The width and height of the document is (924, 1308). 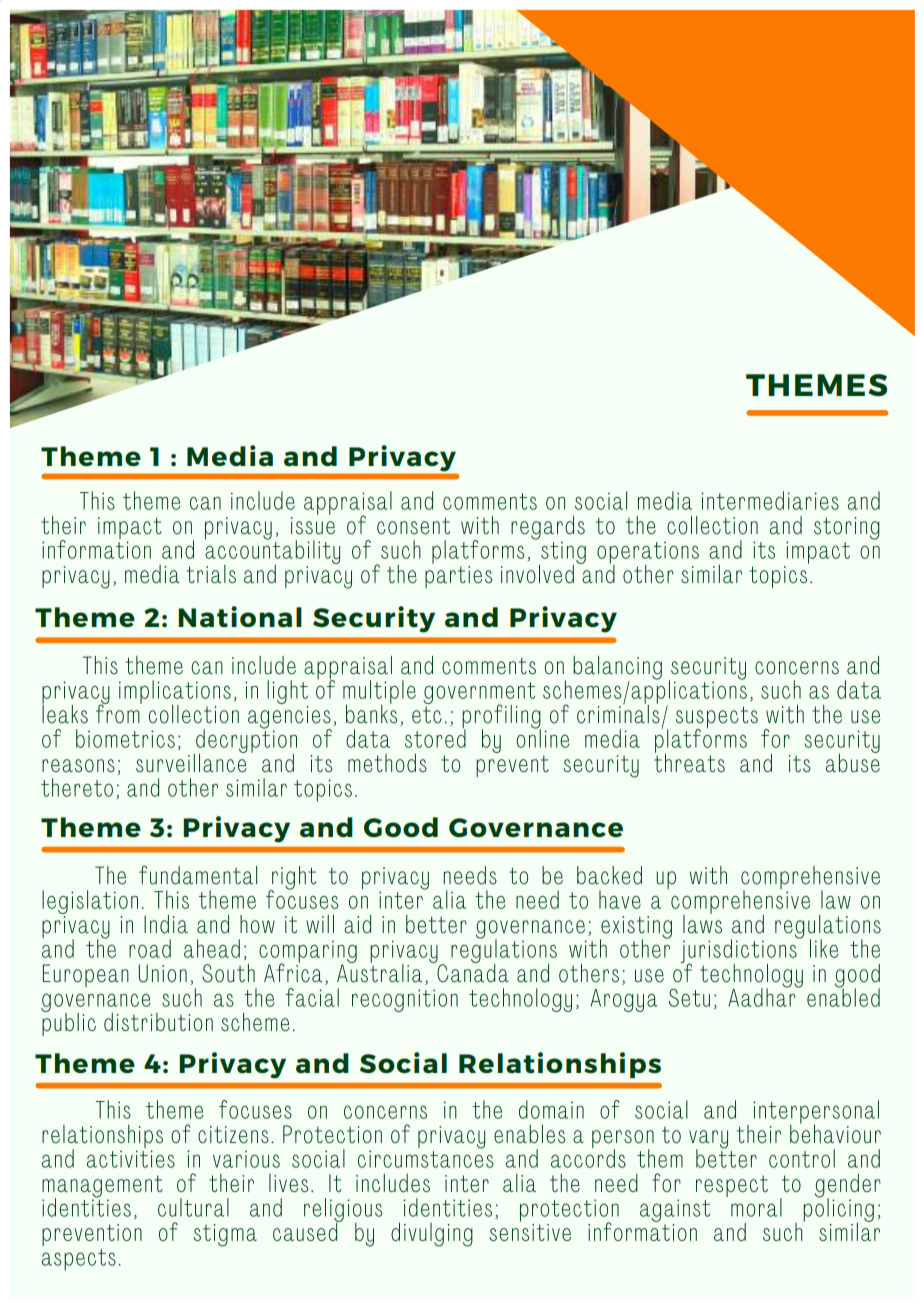 I want to click on domain, so click(x=551, y=1109).
